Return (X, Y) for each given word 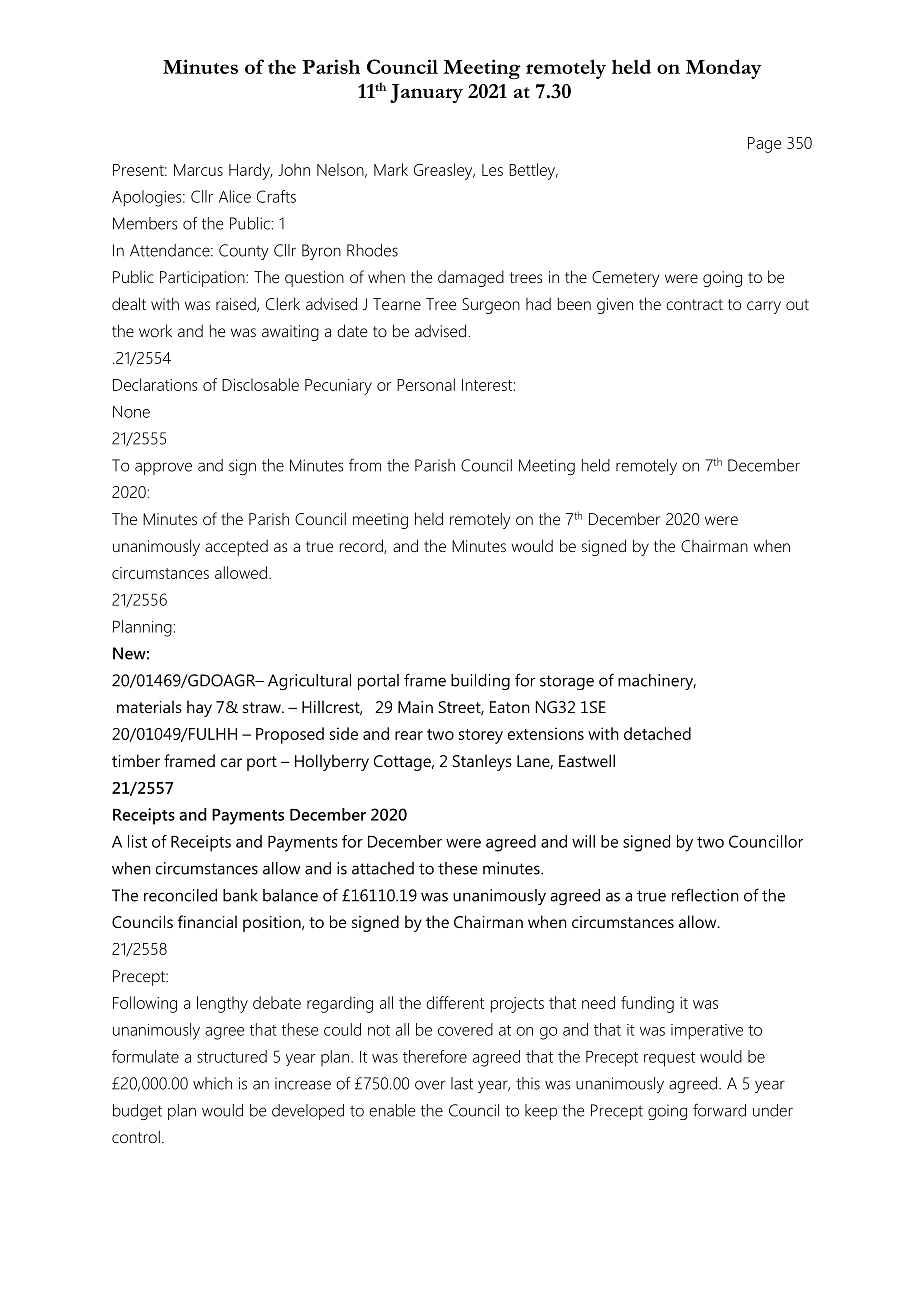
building (480, 682)
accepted (236, 548)
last (462, 1083)
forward (719, 1110)
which (212, 1083)
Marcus (198, 170)
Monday (723, 69)
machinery (657, 682)
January (426, 93)
